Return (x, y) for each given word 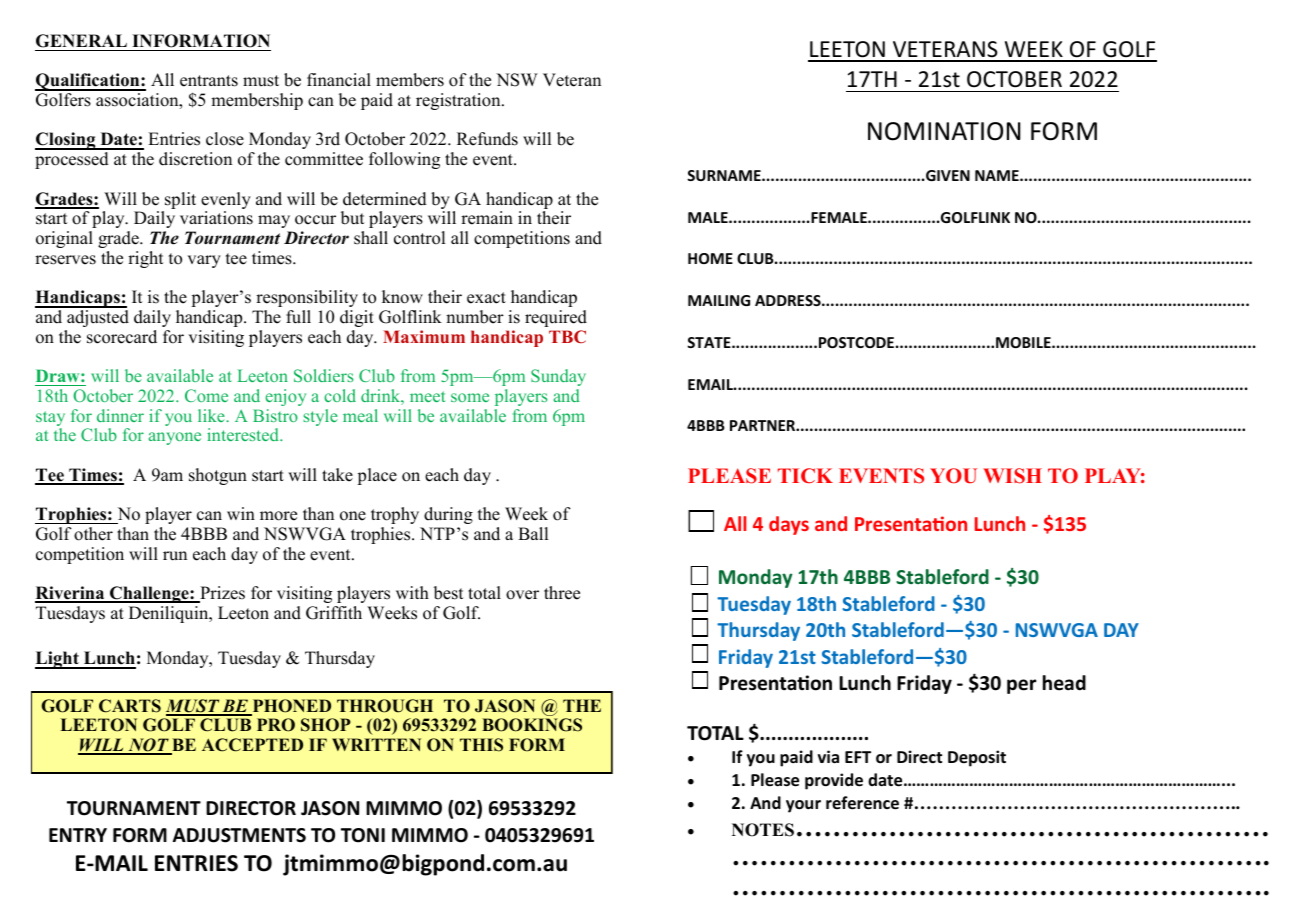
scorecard (122, 337)
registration (459, 101)
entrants (209, 81)
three (562, 593)
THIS (481, 745)
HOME (710, 258)
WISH (1012, 476)
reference (862, 803)
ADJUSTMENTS (239, 835)
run (175, 556)
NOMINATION (944, 131)
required (556, 318)
